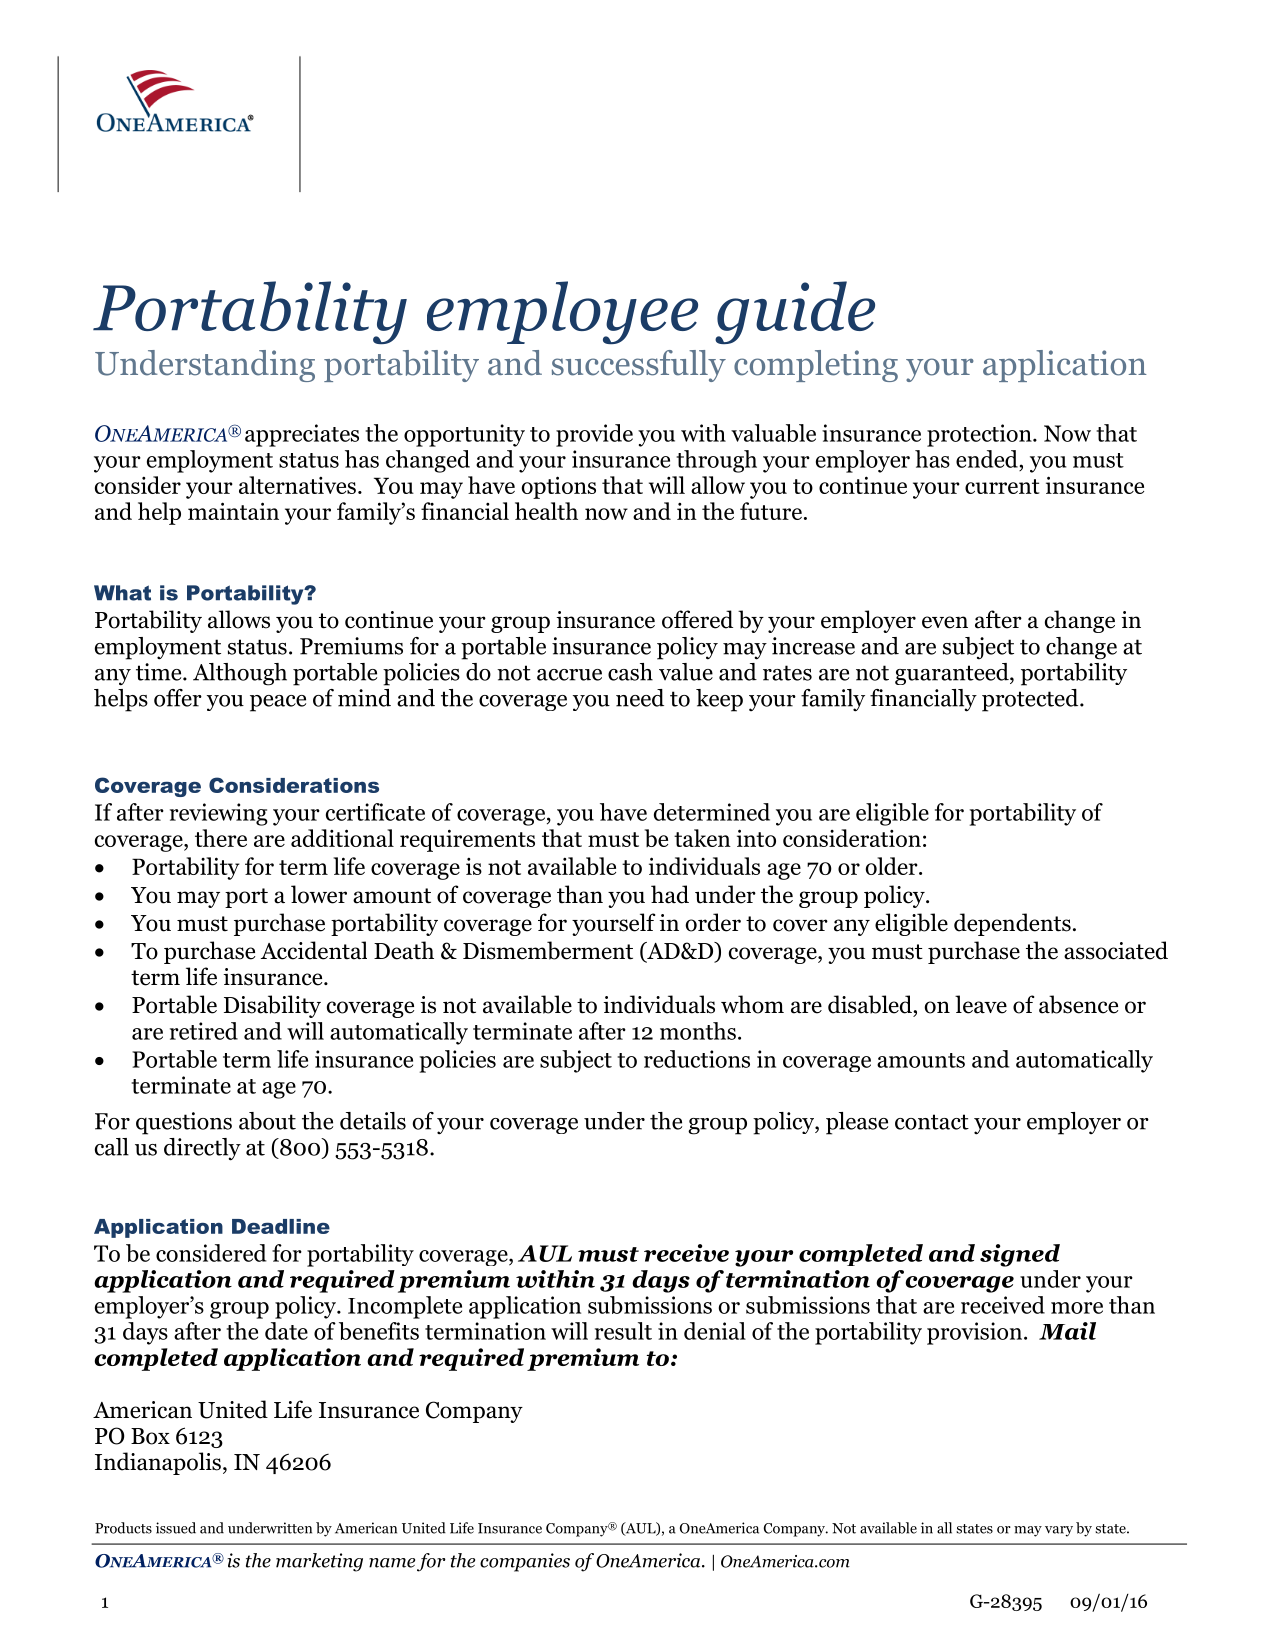  Describe the element at coordinates (278, 703) in the image. I see `peace` at that location.
